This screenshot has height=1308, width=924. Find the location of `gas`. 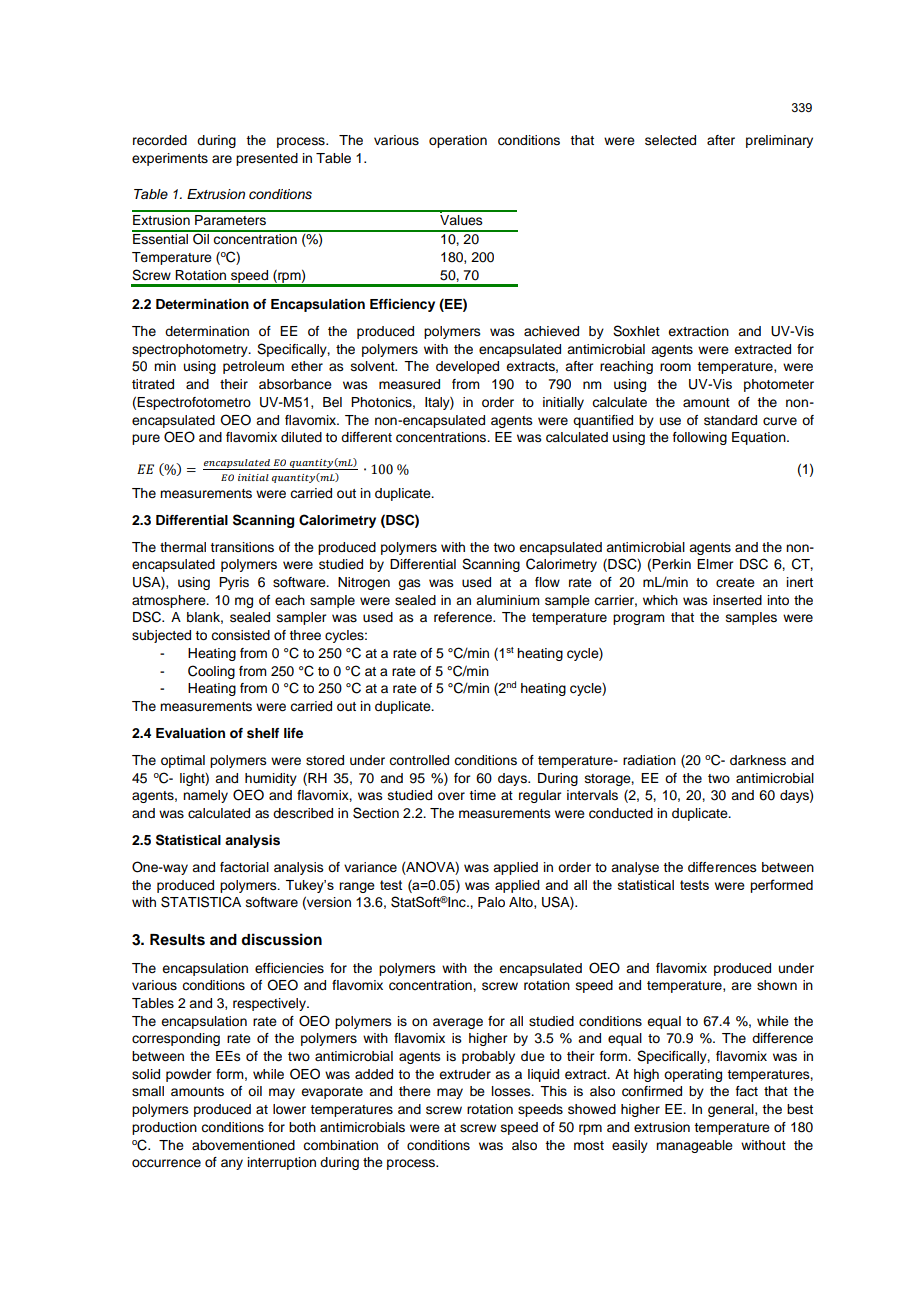

gas is located at coordinates (409, 584).
